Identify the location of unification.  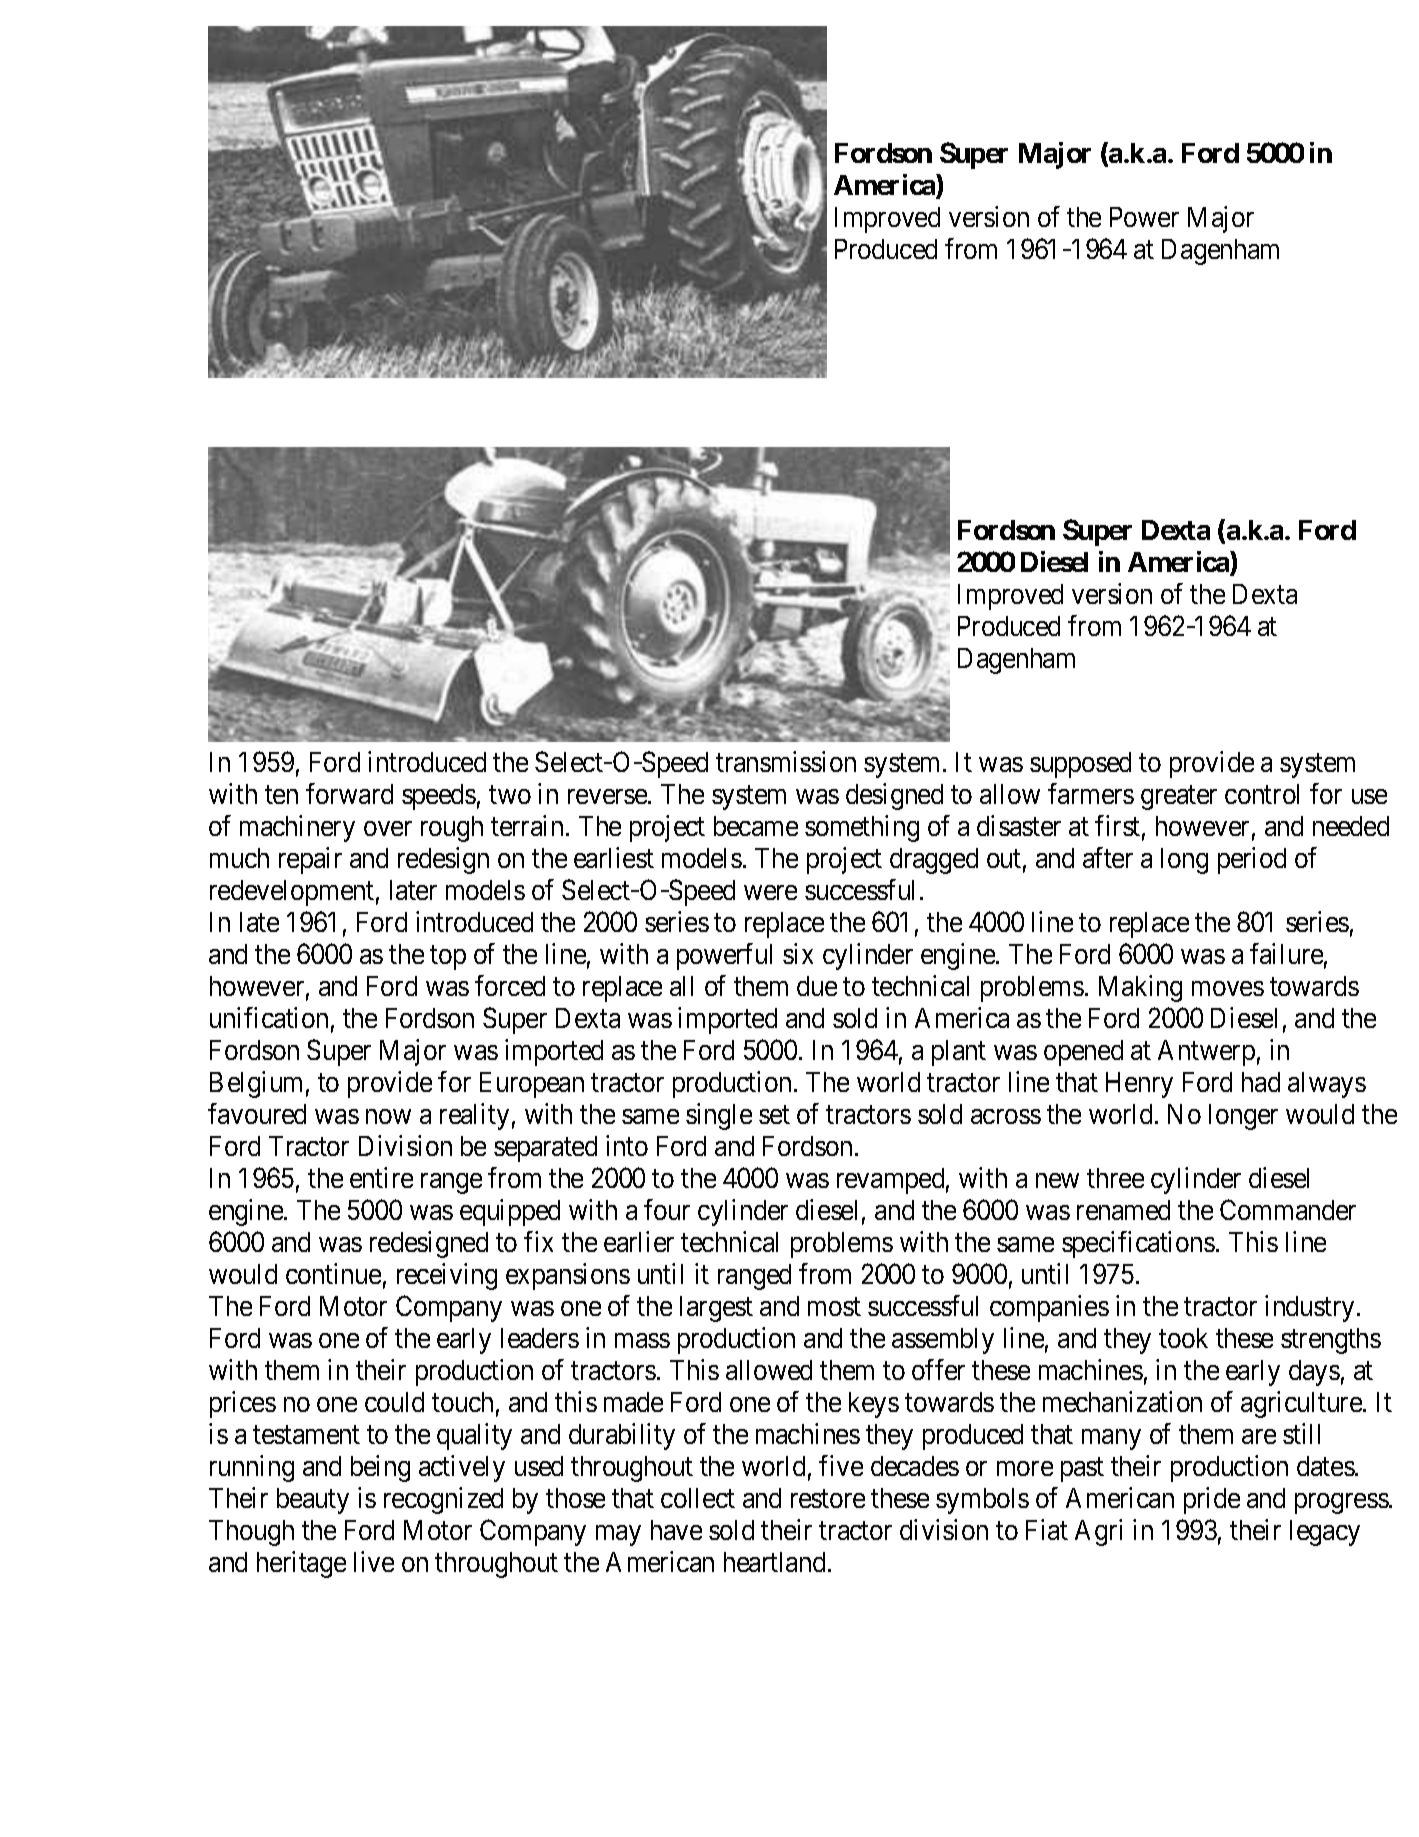
(269, 1017).
